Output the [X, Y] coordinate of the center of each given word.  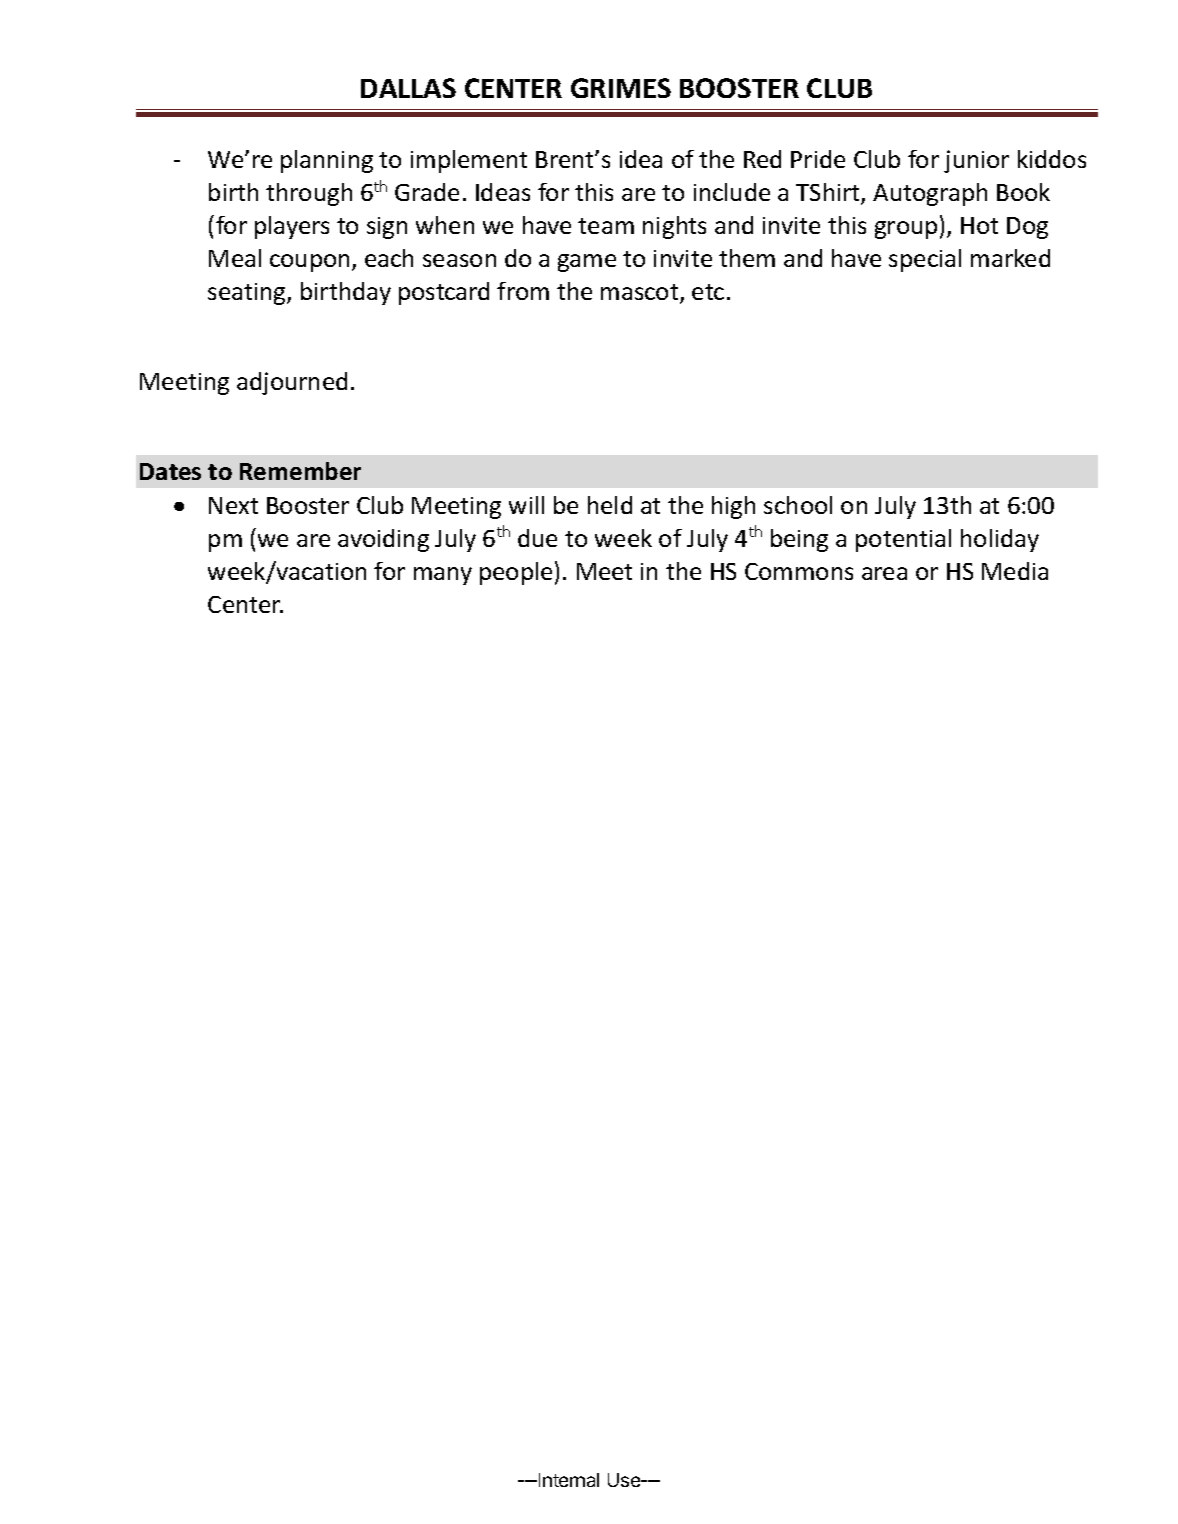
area [884, 573]
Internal [569, 1480]
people [516, 573]
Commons [799, 571]
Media [1015, 571]
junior [976, 161]
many [443, 576]
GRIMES [621, 88]
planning [327, 161]
